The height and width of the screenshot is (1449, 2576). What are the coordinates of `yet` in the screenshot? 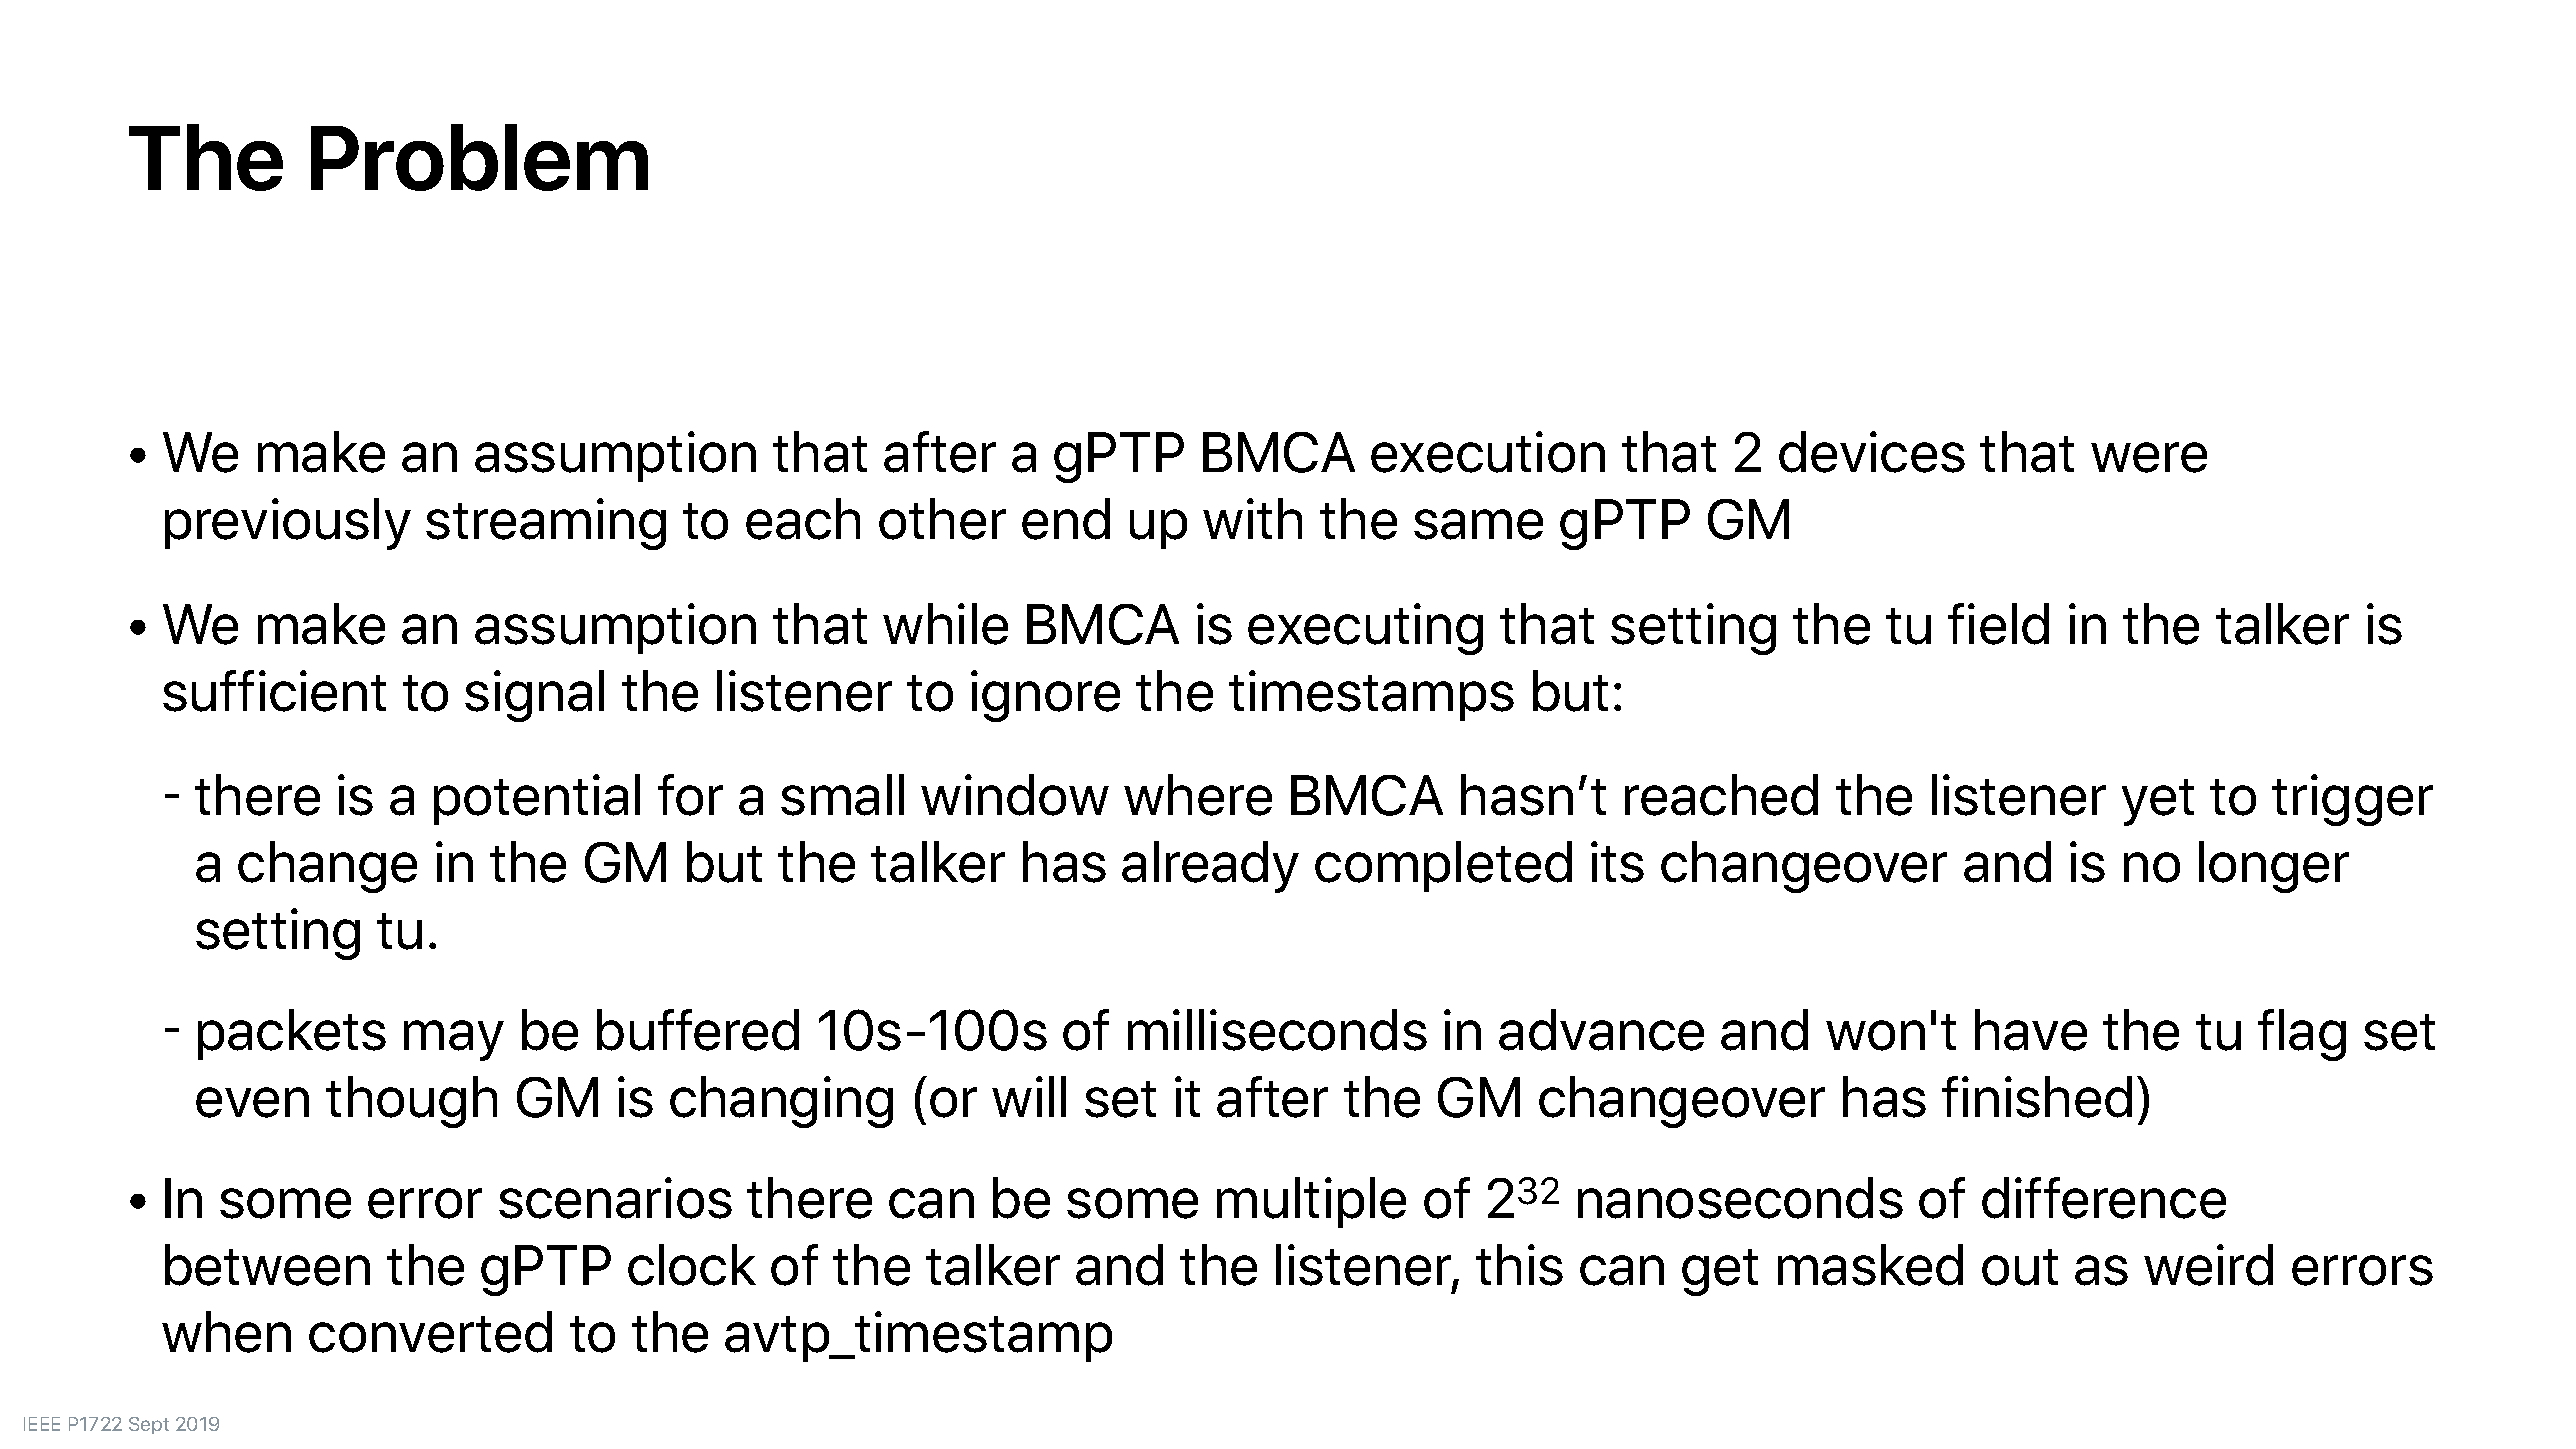 It's located at (2158, 802).
